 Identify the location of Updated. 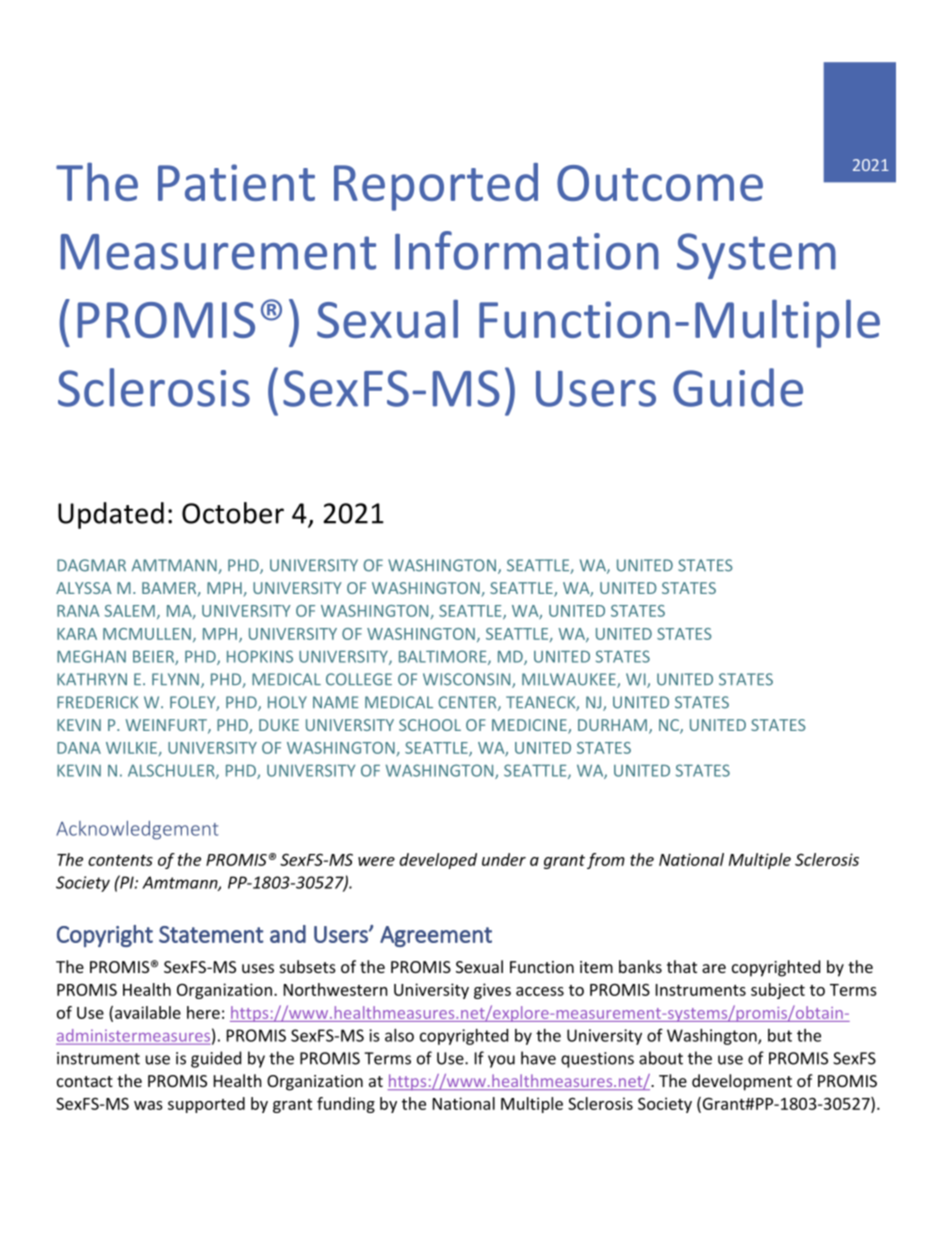
(111, 515).
